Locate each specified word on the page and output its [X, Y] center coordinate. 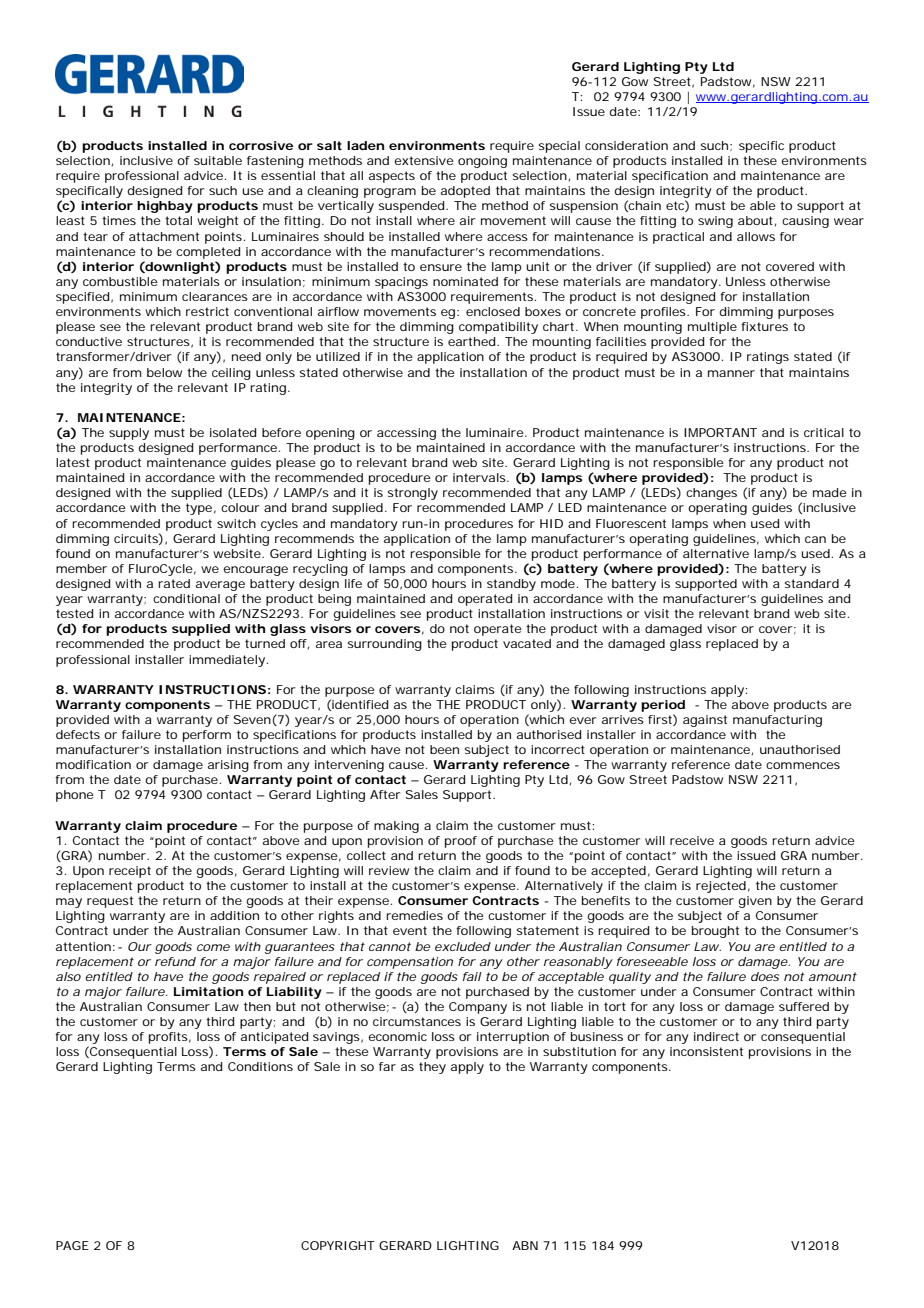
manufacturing [777, 721]
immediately [228, 661]
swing [715, 222]
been [444, 749]
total [178, 220]
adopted [465, 192]
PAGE [72, 1245]
